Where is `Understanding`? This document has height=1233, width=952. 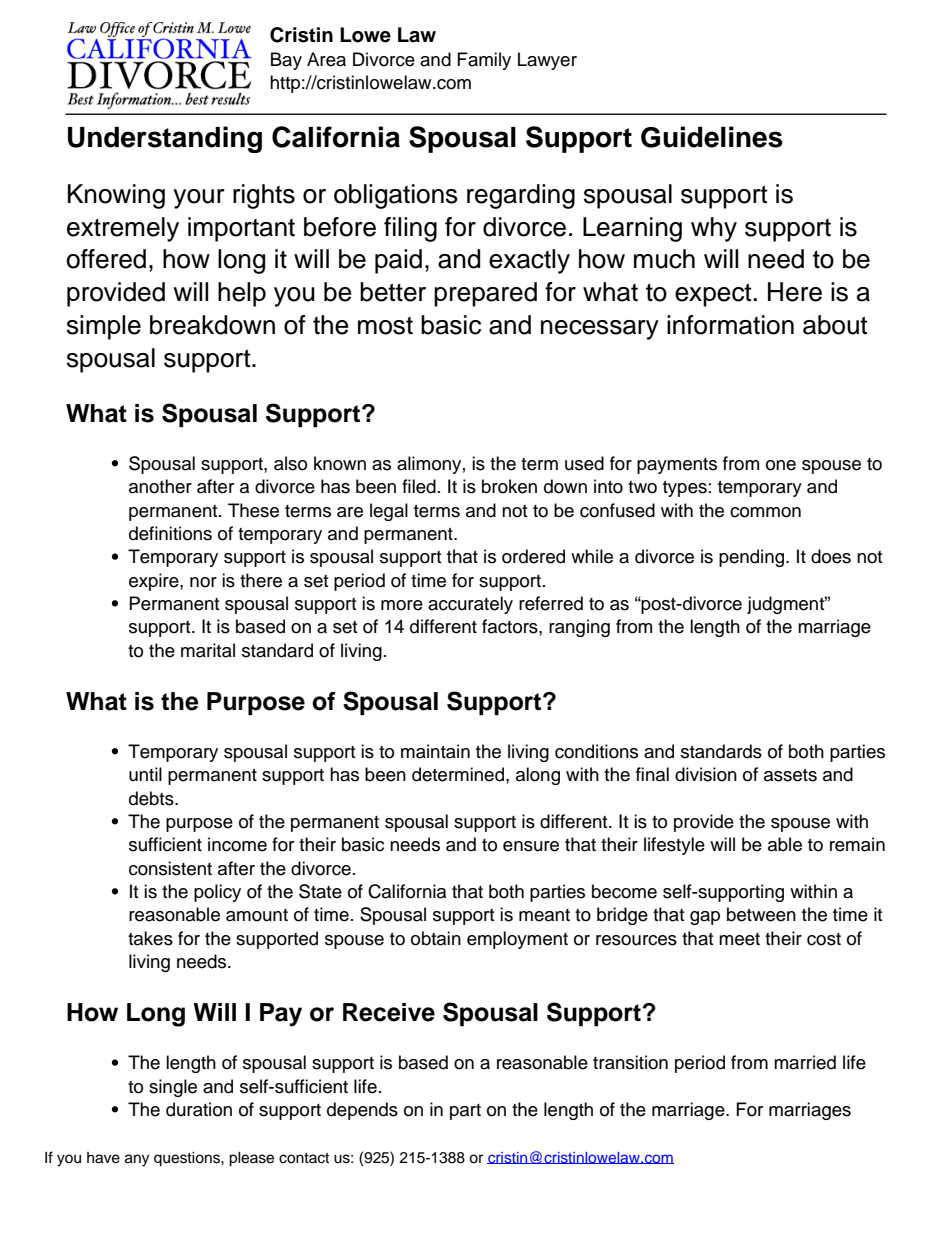
Understanding is located at coordinates (165, 139).
